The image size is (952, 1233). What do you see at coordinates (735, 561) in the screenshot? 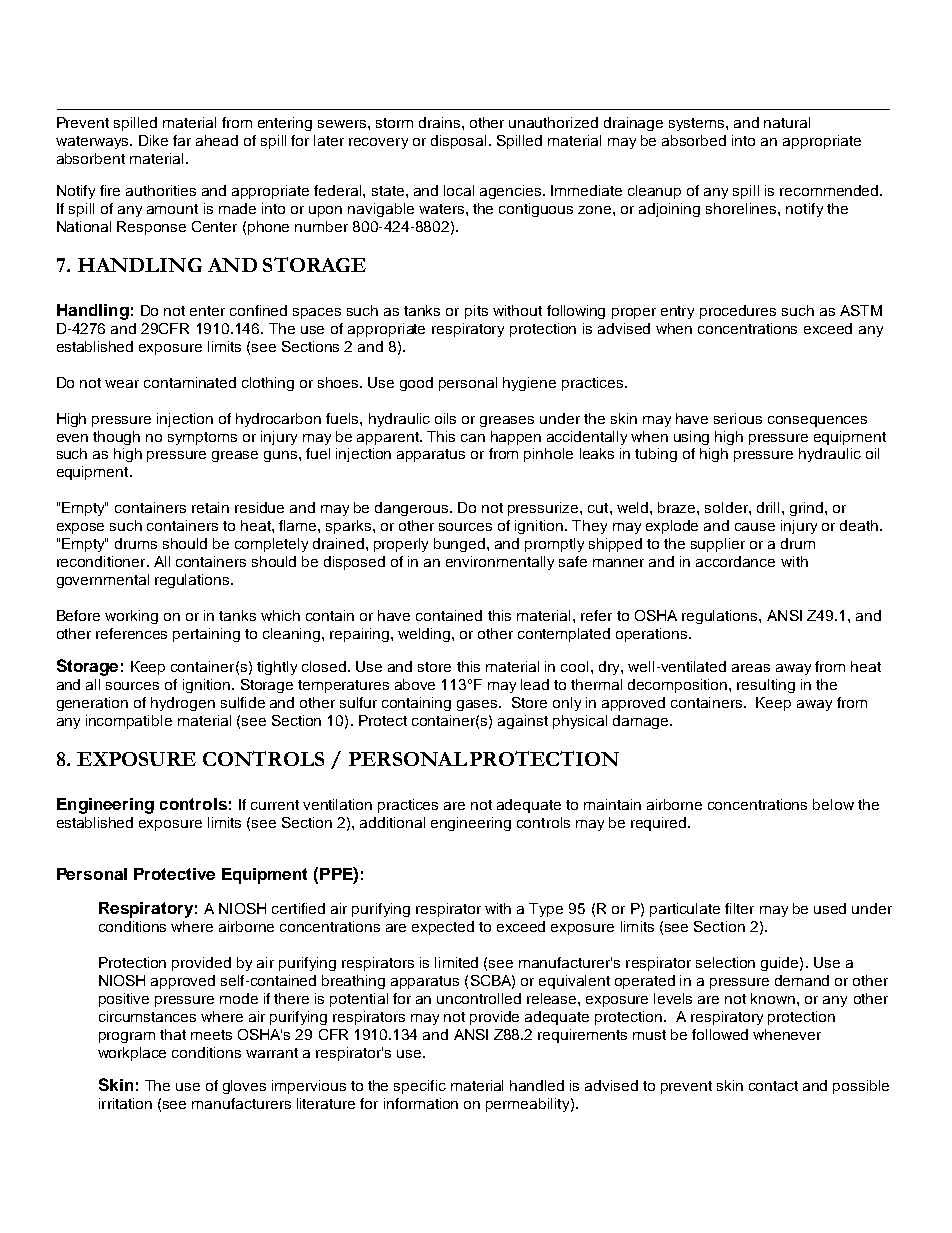
I see `accordance` at bounding box center [735, 561].
